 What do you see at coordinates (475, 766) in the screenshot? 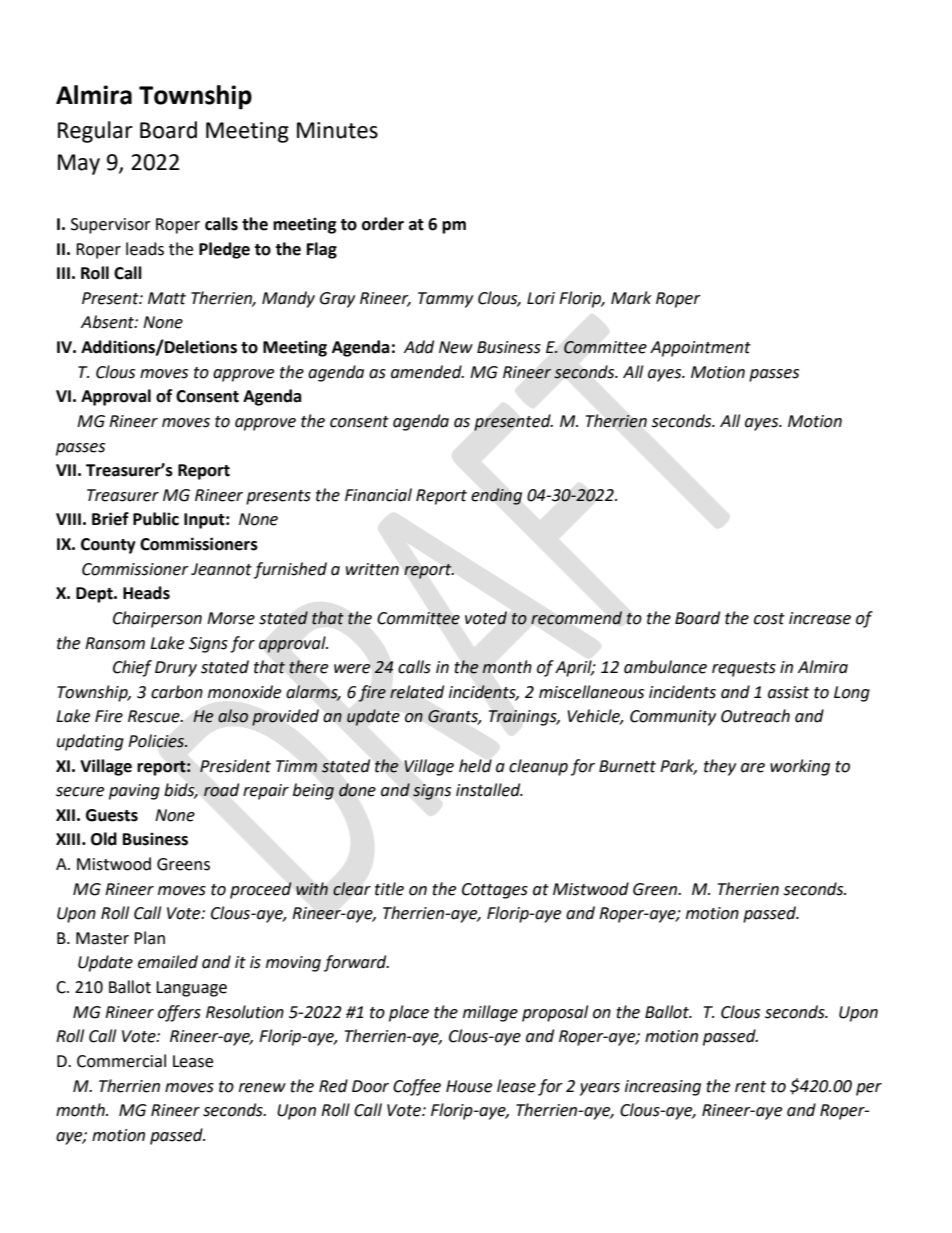
I see `held` at bounding box center [475, 766].
